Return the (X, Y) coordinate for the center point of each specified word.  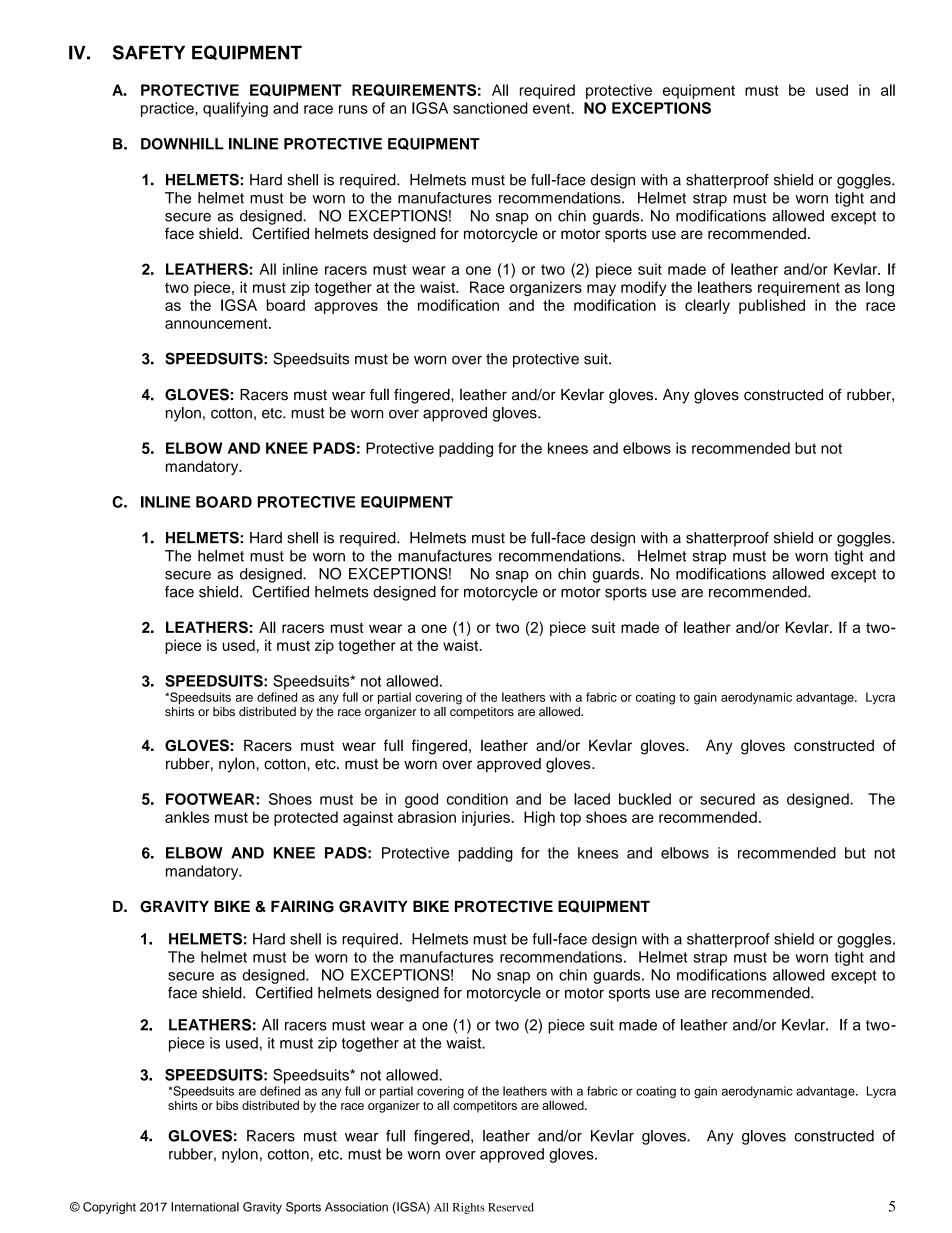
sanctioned (490, 108)
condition (477, 799)
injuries (487, 818)
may (601, 290)
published (772, 306)
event (553, 108)
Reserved (511, 1207)
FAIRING (302, 906)
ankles (187, 817)
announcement (217, 323)
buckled (645, 799)
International (205, 1207)
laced (592, 799)
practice (168, 109)
